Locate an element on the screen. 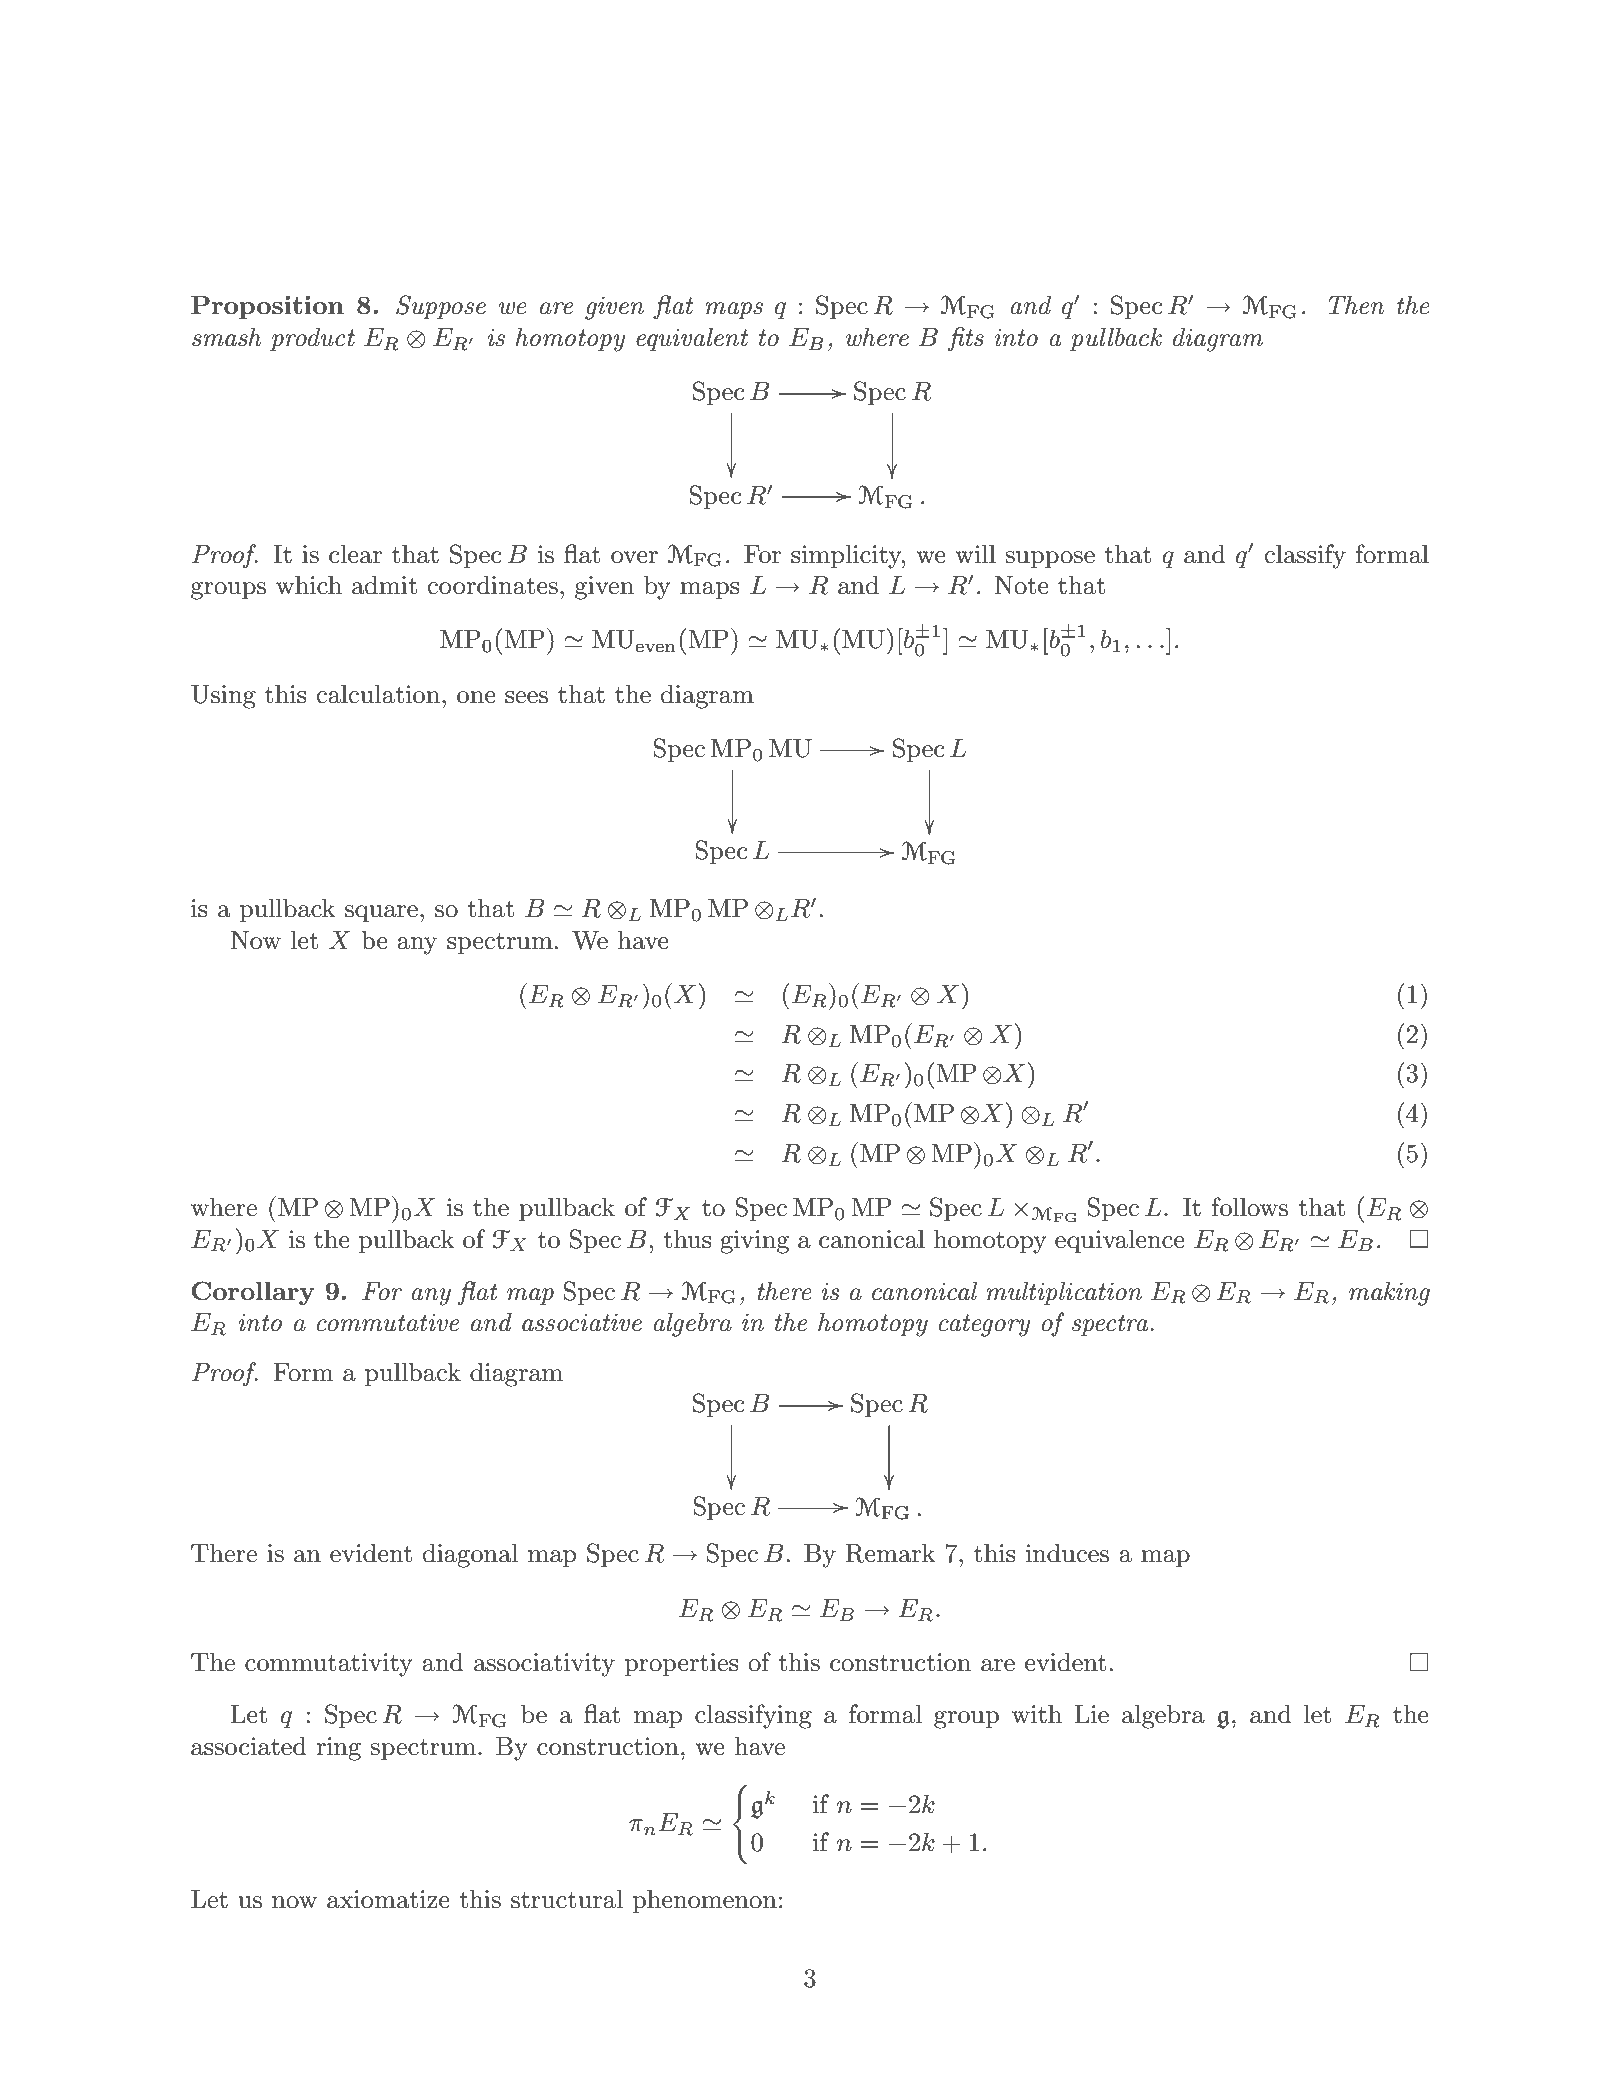  diagonal is located at coordinates (470, 1555).
